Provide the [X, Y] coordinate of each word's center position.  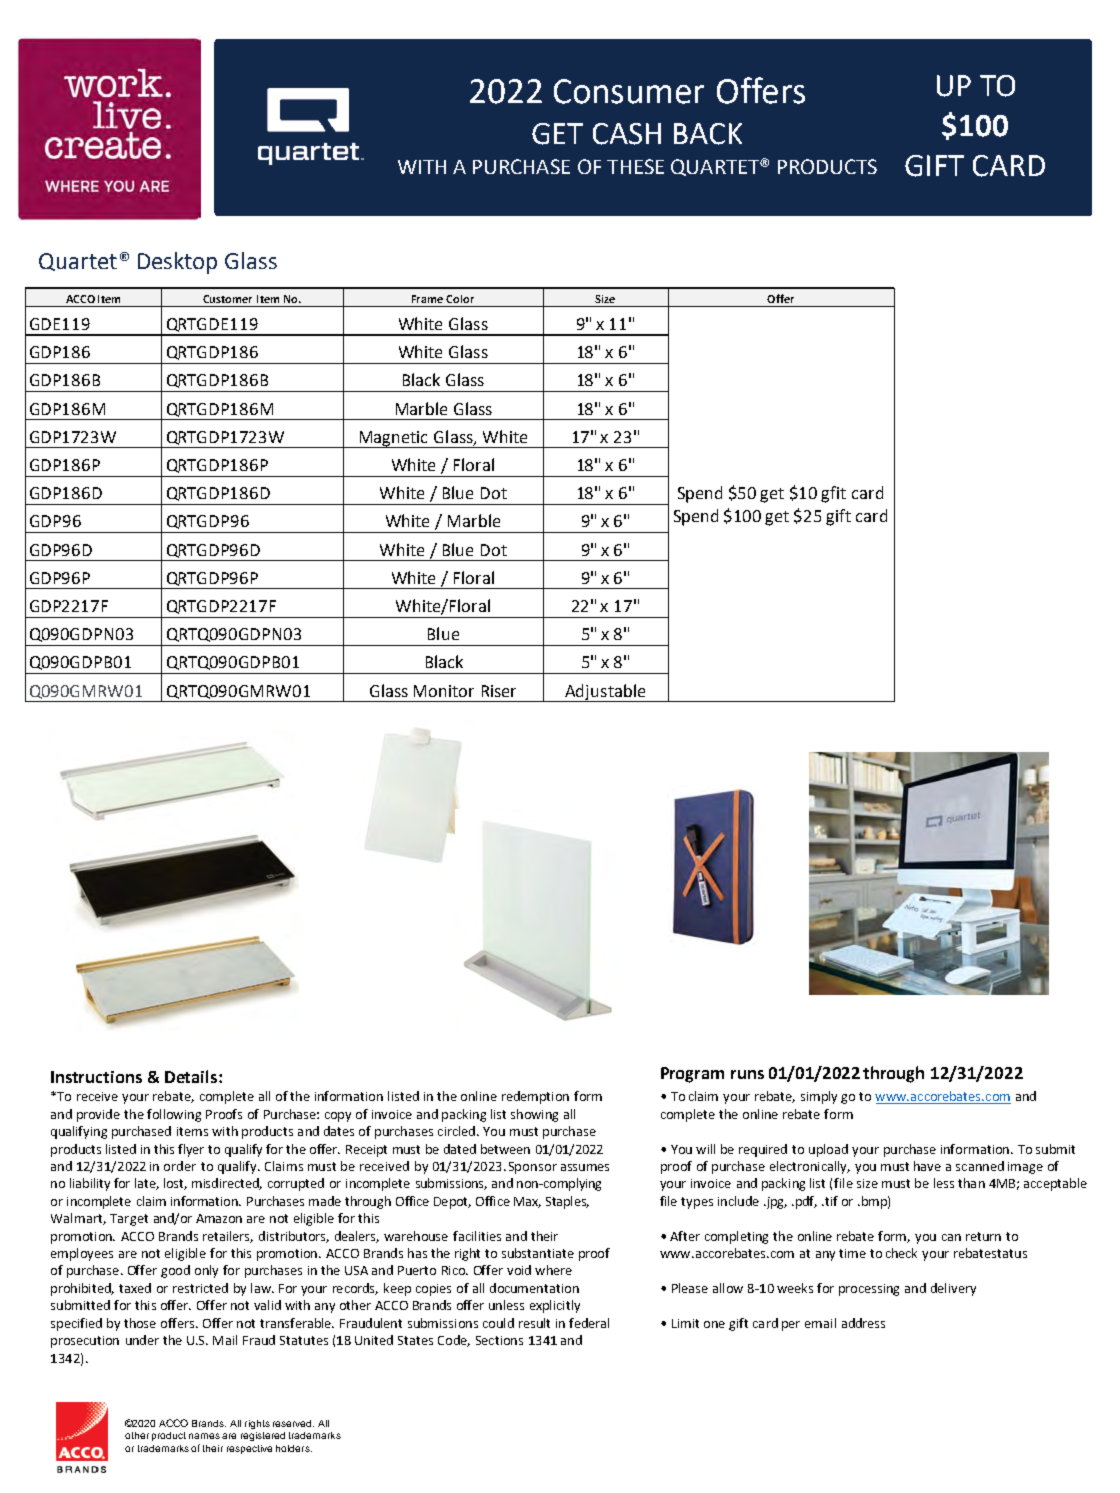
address [863, 1323]
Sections [499, 1340]
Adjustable [605, 693]
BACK [708, 134]
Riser [499, 691]
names [204, 1436]
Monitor [444, 691]
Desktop [177, 263]
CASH [627, 134]
